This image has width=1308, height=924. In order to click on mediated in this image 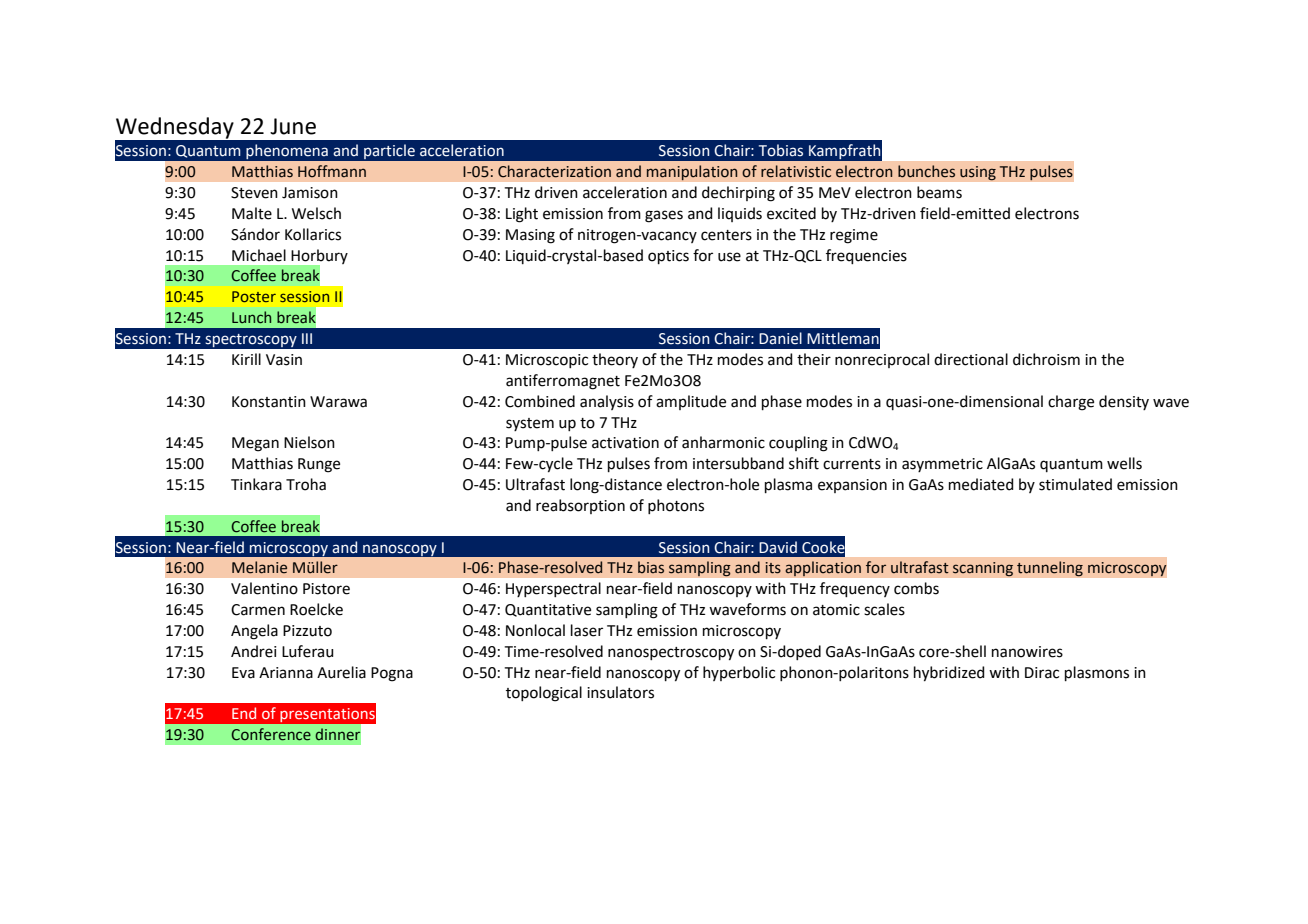, I will do `click(981, 484)`.
